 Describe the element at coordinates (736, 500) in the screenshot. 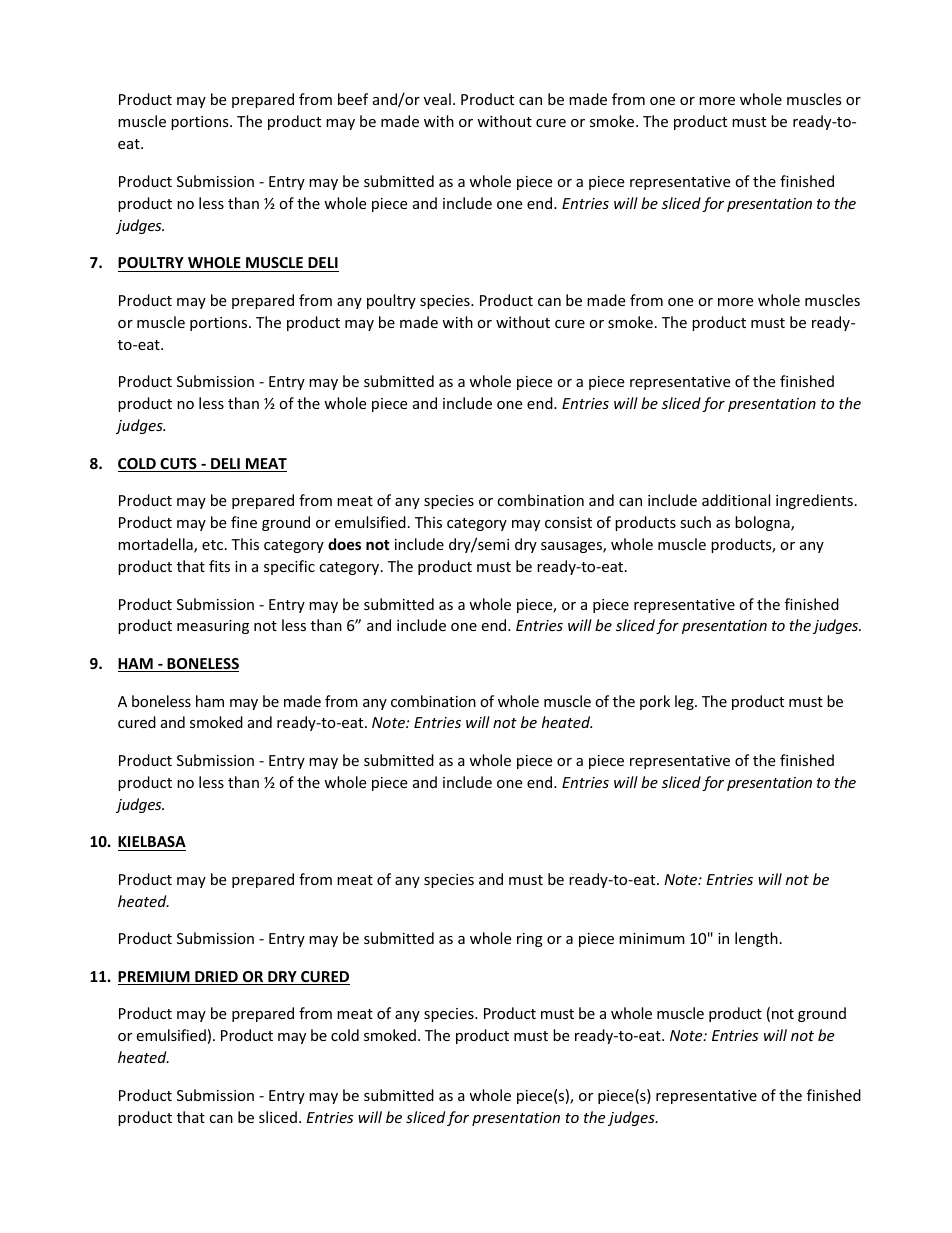

I see `additional` at that location.
